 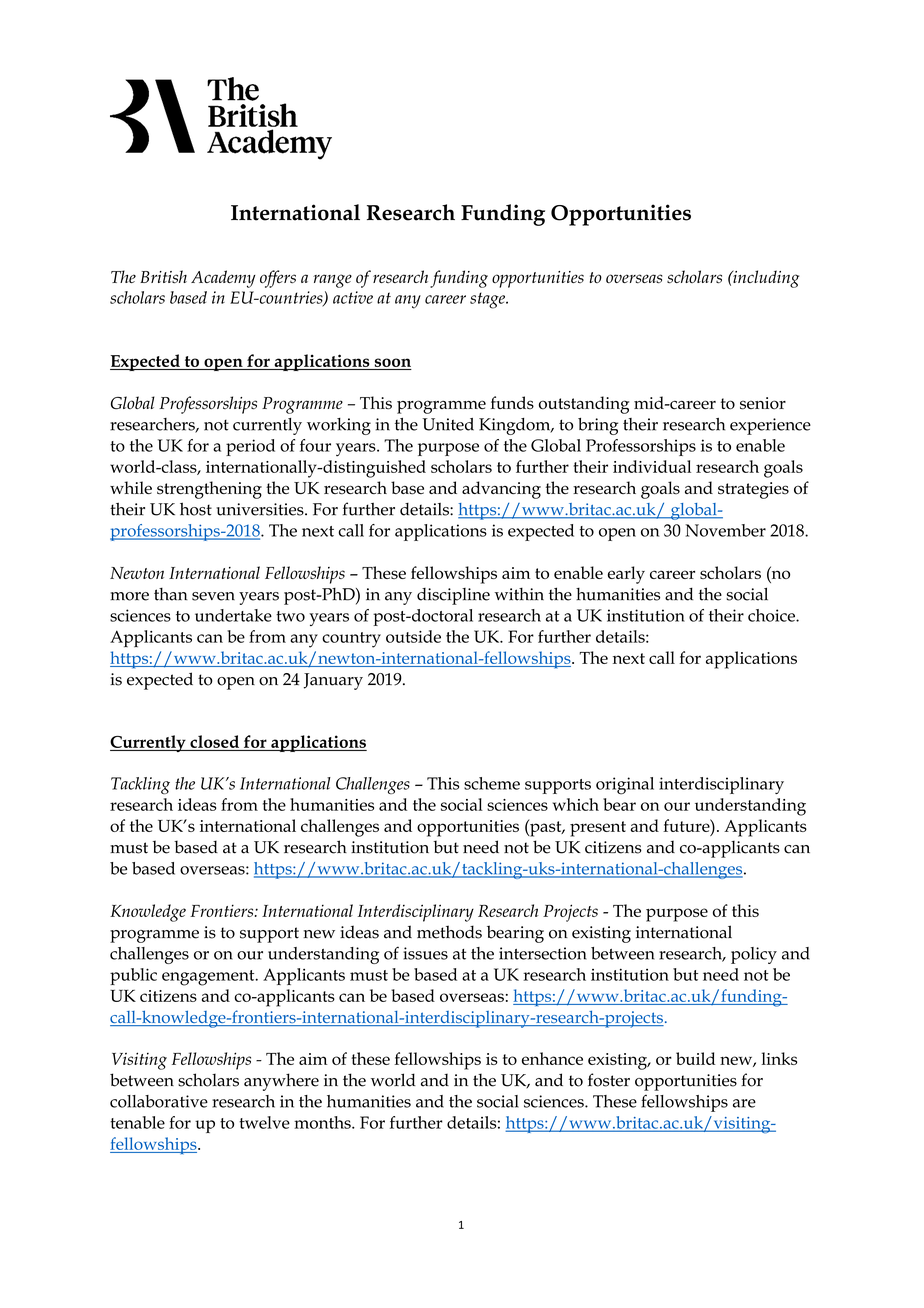 I want to click on choice, so click(x=772, y=615).
